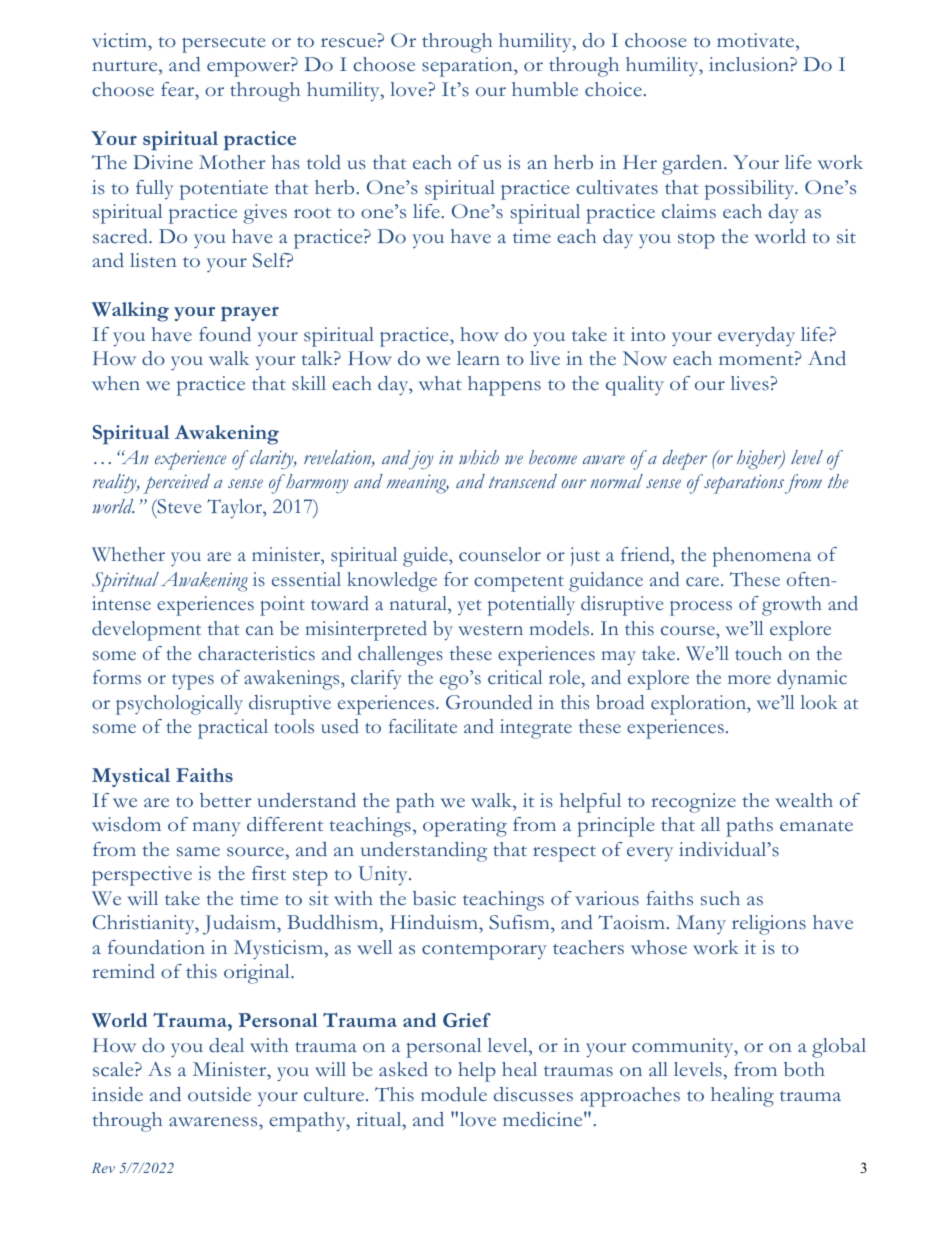 The width and height of the page is (952, 1233). What do you see at coordinates (478, 358) in the page?
I see `learn` at bounding box center [478, 358].
